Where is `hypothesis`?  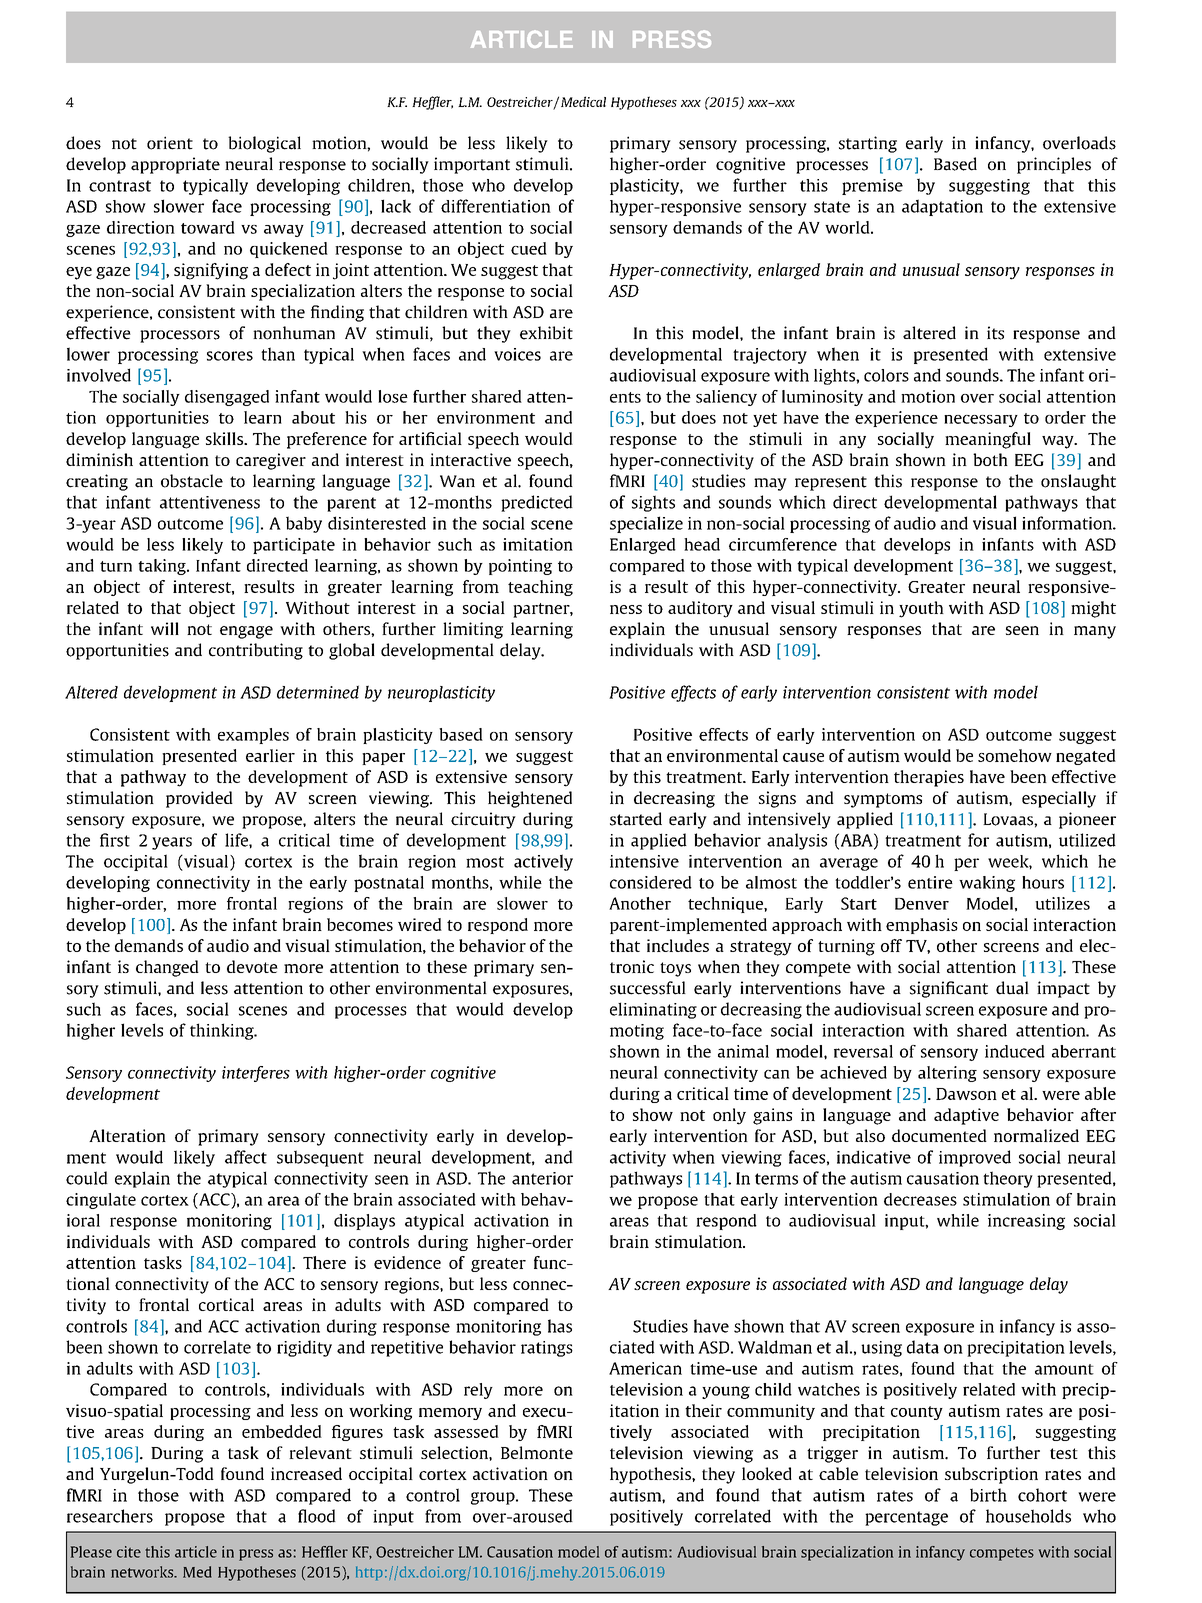 hypothesis is located at coordinates (651, 1475).
